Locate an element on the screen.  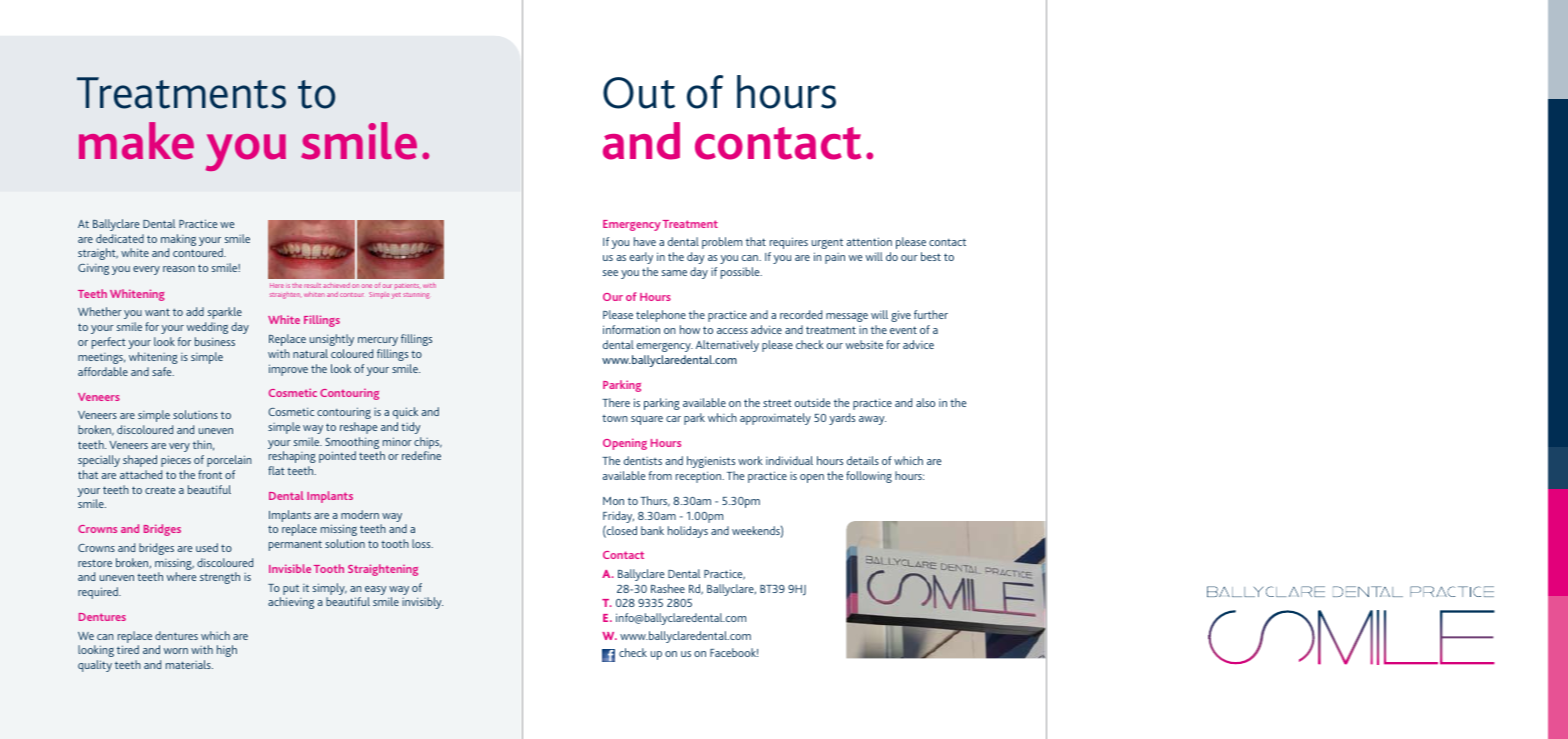
have is located at coordinates (645, 241).
